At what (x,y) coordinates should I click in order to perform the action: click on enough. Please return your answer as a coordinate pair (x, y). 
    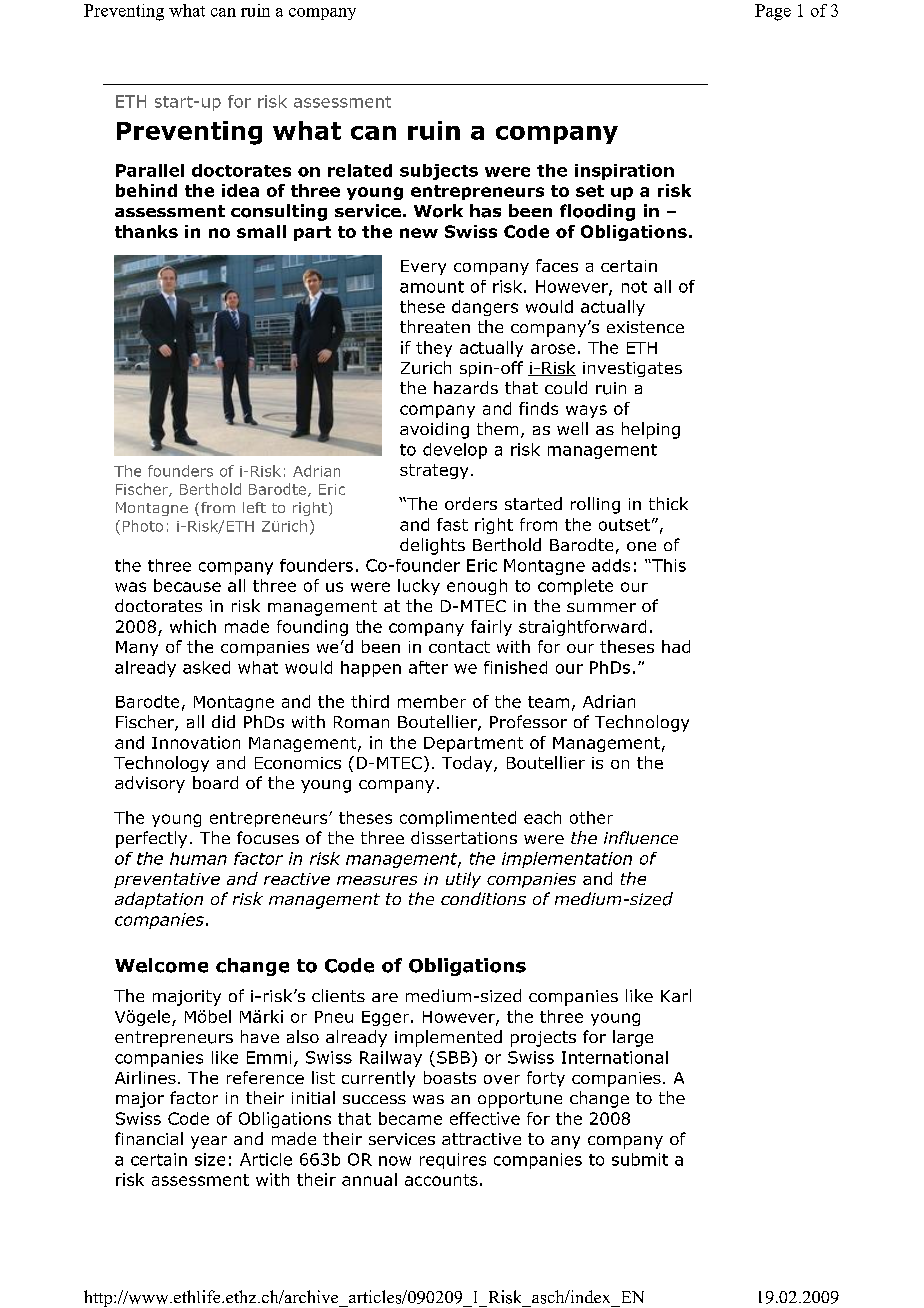
    Looking at the image, I should click on (477, 587).
